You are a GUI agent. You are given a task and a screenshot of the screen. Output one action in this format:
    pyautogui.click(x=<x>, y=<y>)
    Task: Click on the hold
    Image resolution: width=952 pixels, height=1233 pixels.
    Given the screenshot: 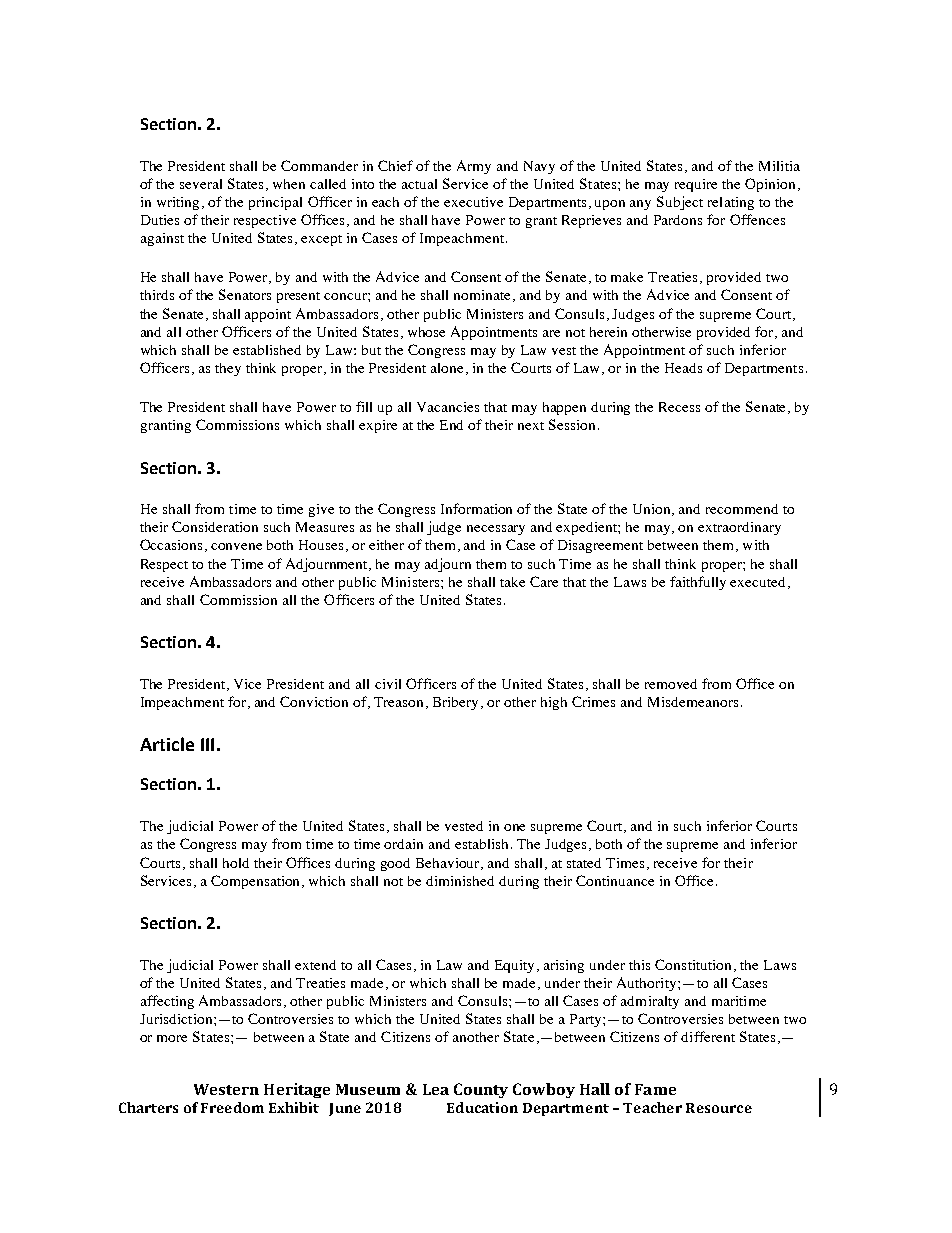 What is the action you would take?
    pyautogui.click(x=236, y=863)
